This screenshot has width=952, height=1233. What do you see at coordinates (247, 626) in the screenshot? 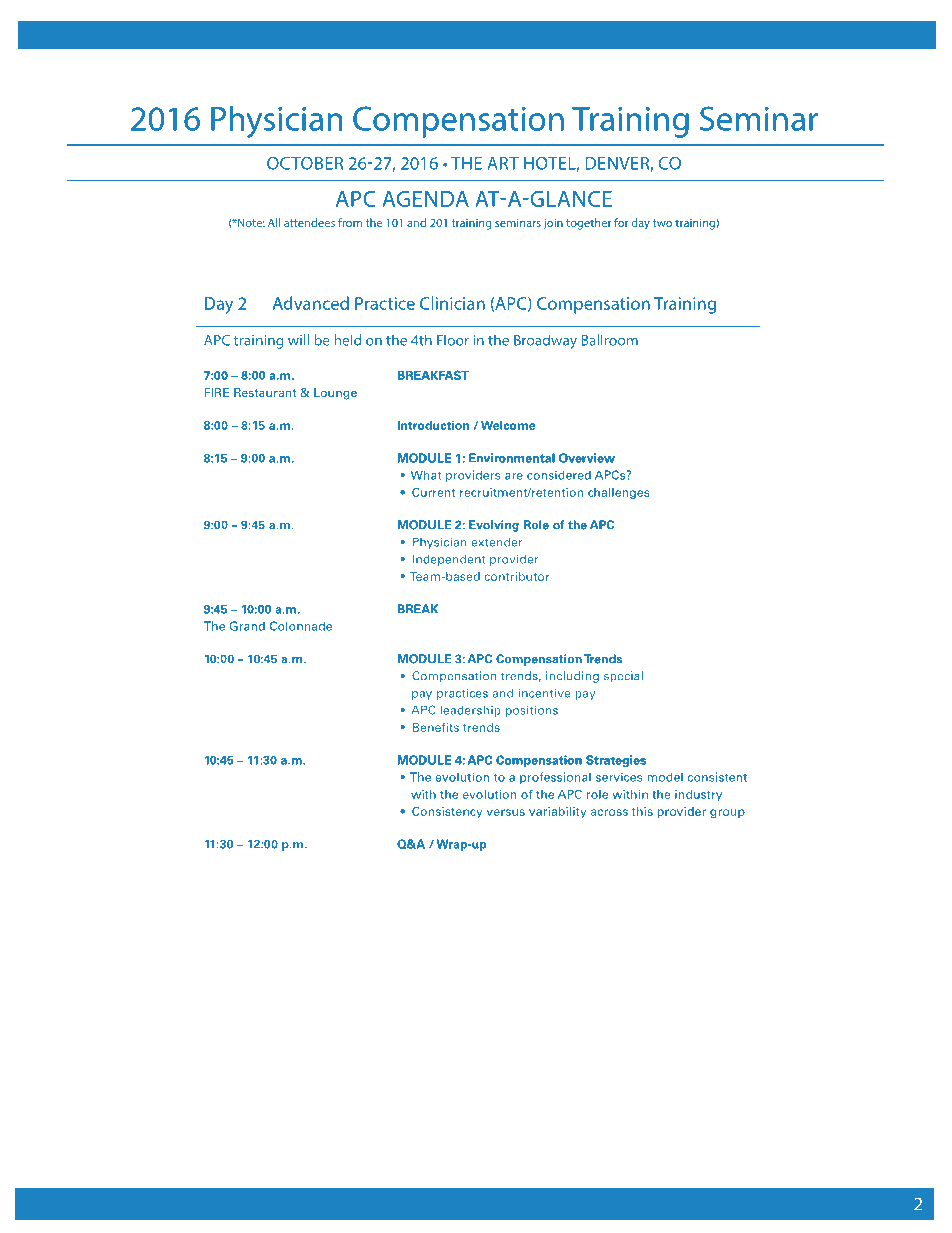
I see `Grand` at bounding box center [247, 626].
